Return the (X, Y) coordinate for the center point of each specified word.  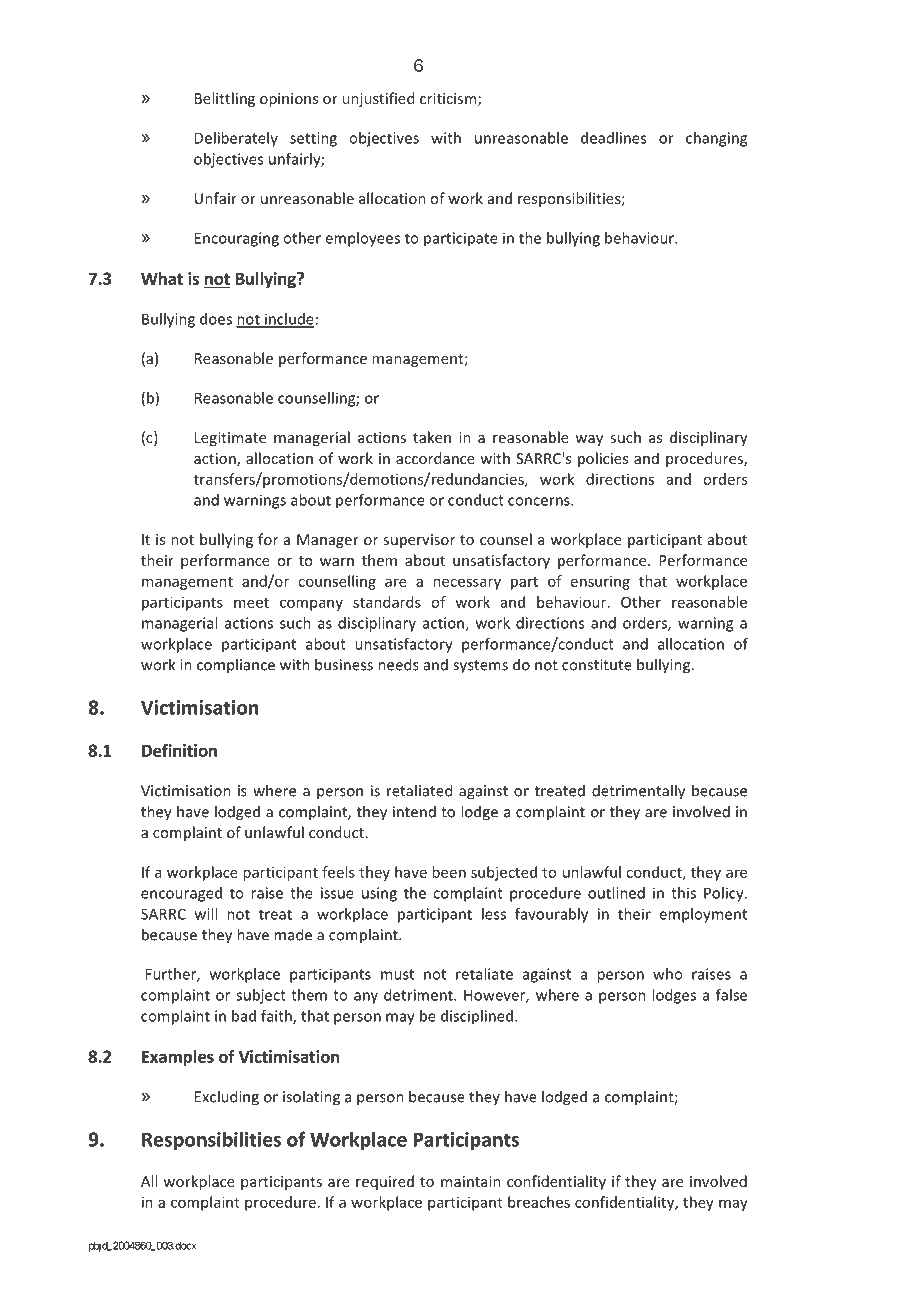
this (683, 893)
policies (603, 459)
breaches (539, 1202)
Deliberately (236, 139)
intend (414, 812)
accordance (435, 458)
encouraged (181, 894)
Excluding (227, 1098)
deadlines (613, 138)
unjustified (378, 99)
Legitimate (230, 439)
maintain (470, 1181)
